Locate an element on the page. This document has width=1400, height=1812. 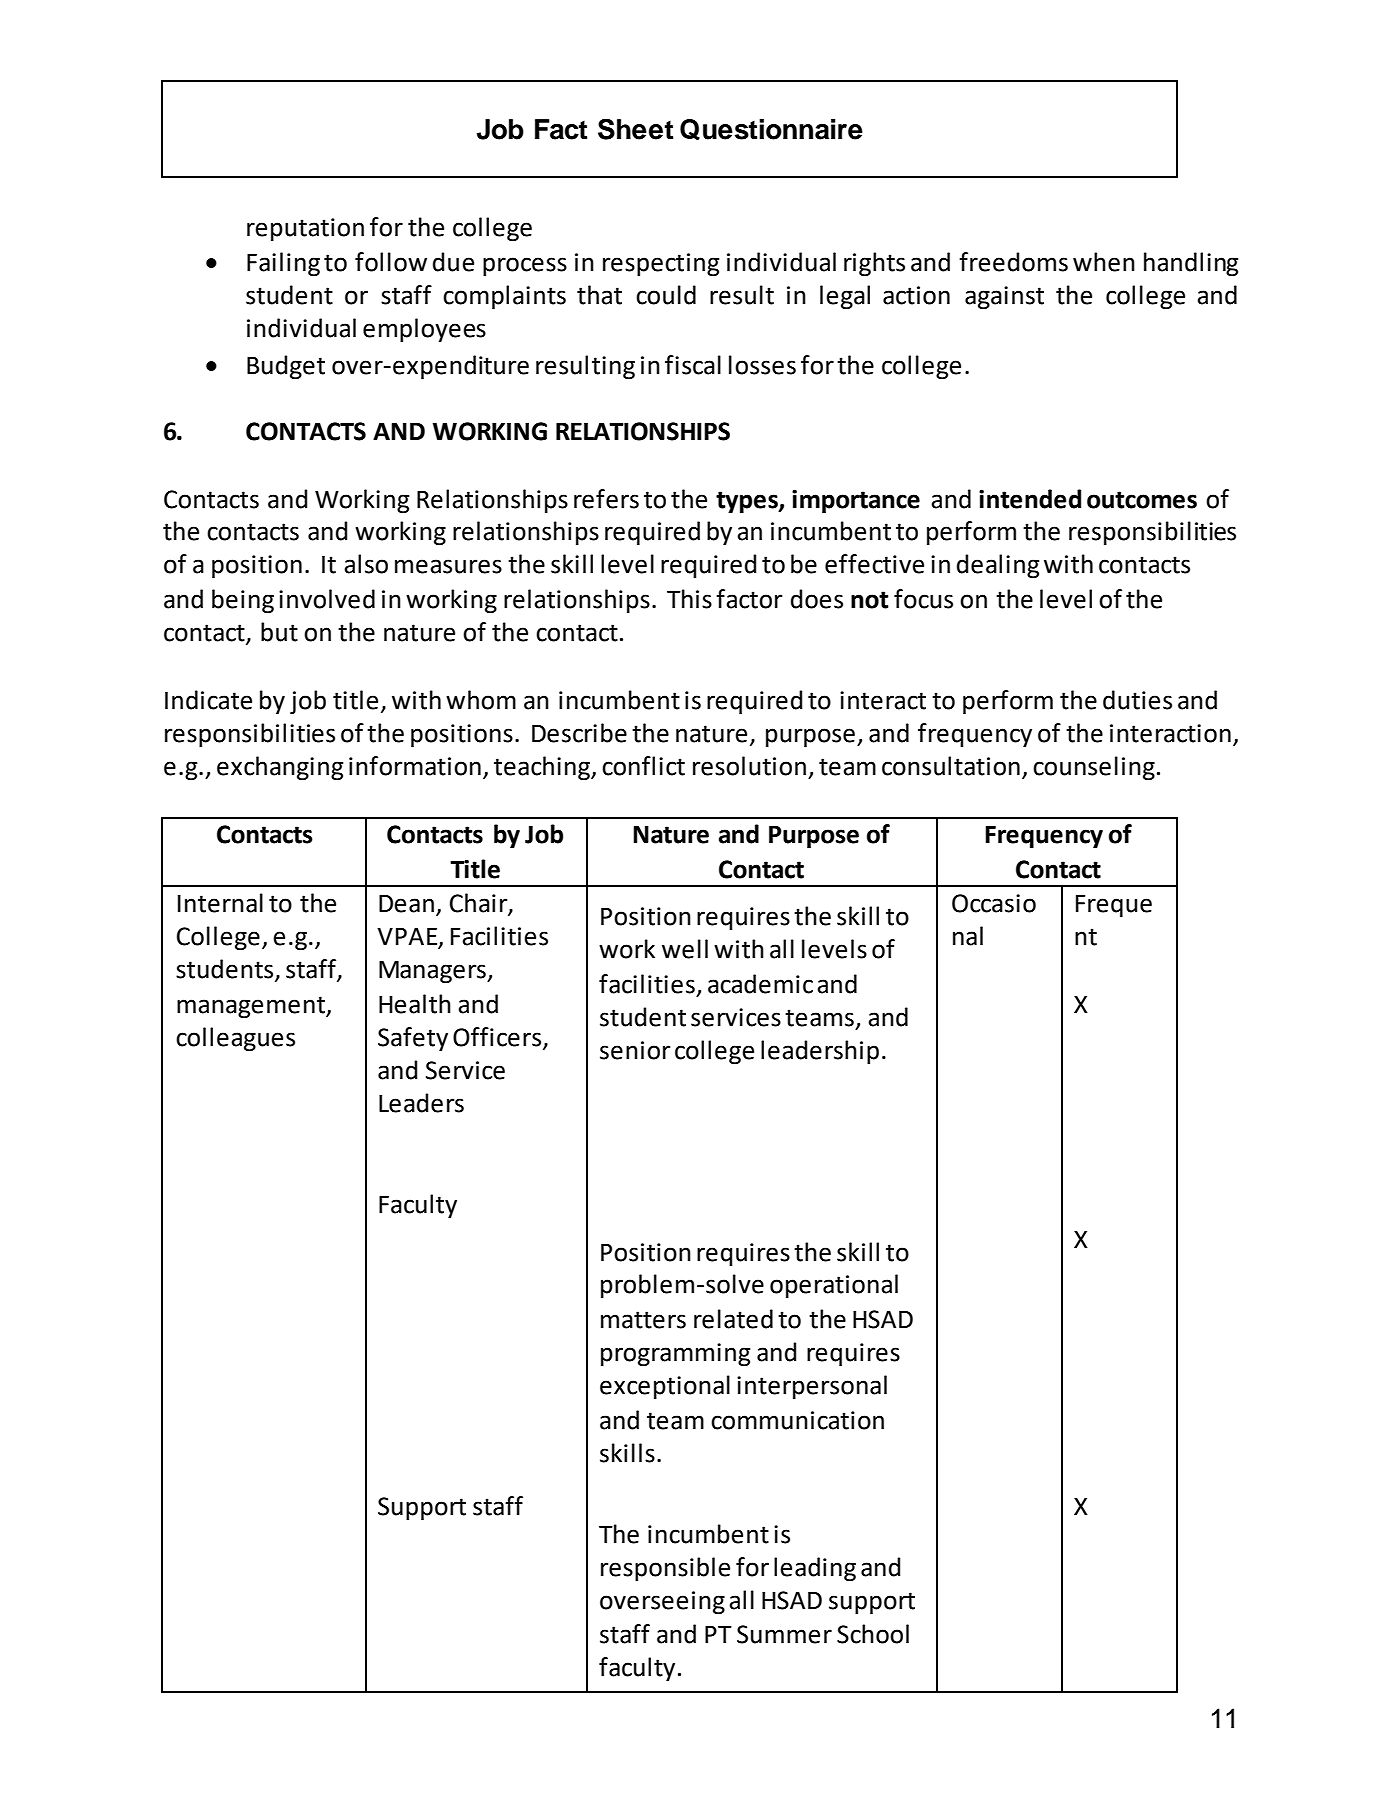
Sheet is located at coordinates (635, 129).
